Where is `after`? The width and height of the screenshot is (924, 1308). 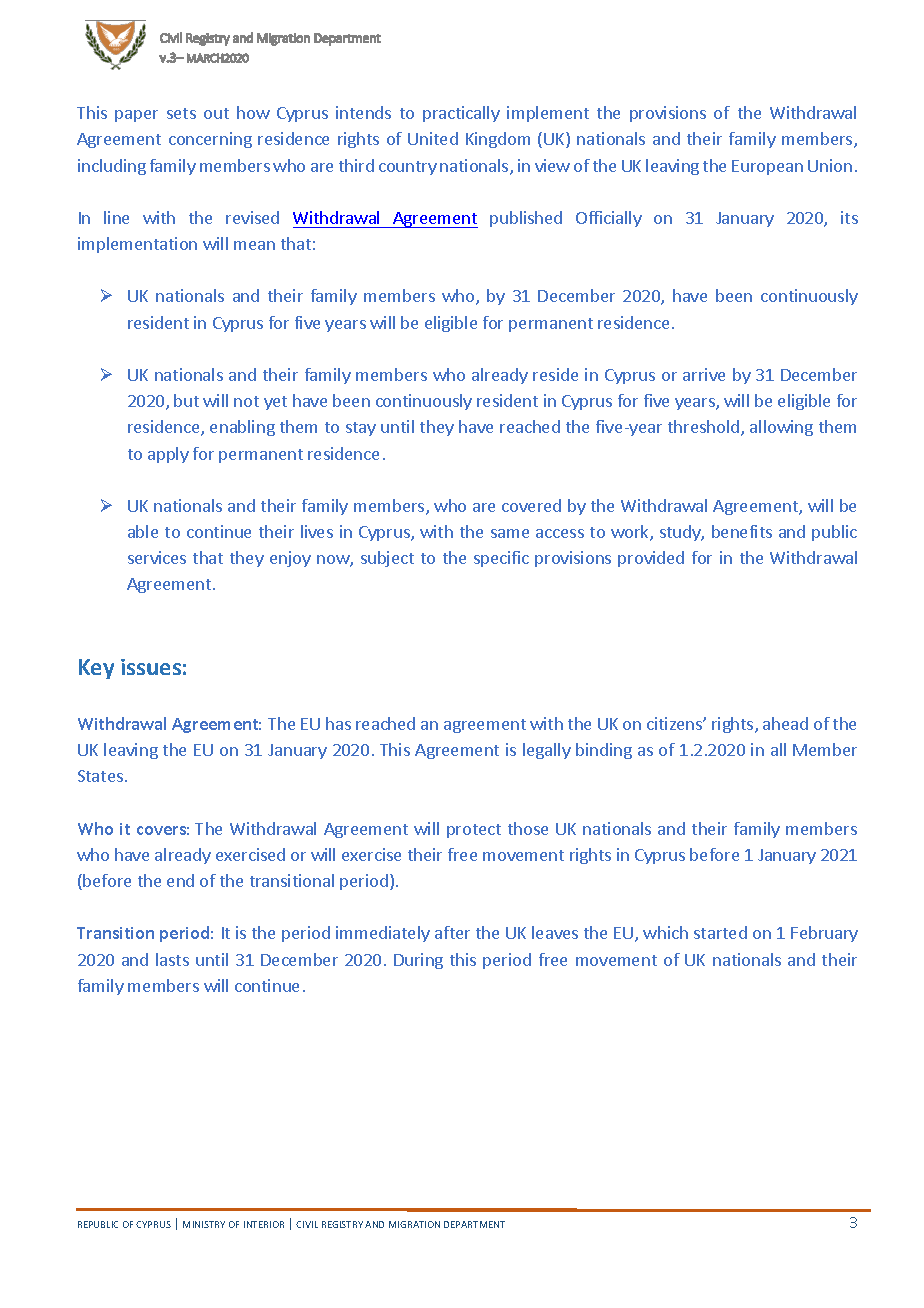
after is located at coordinates (452, 932).
